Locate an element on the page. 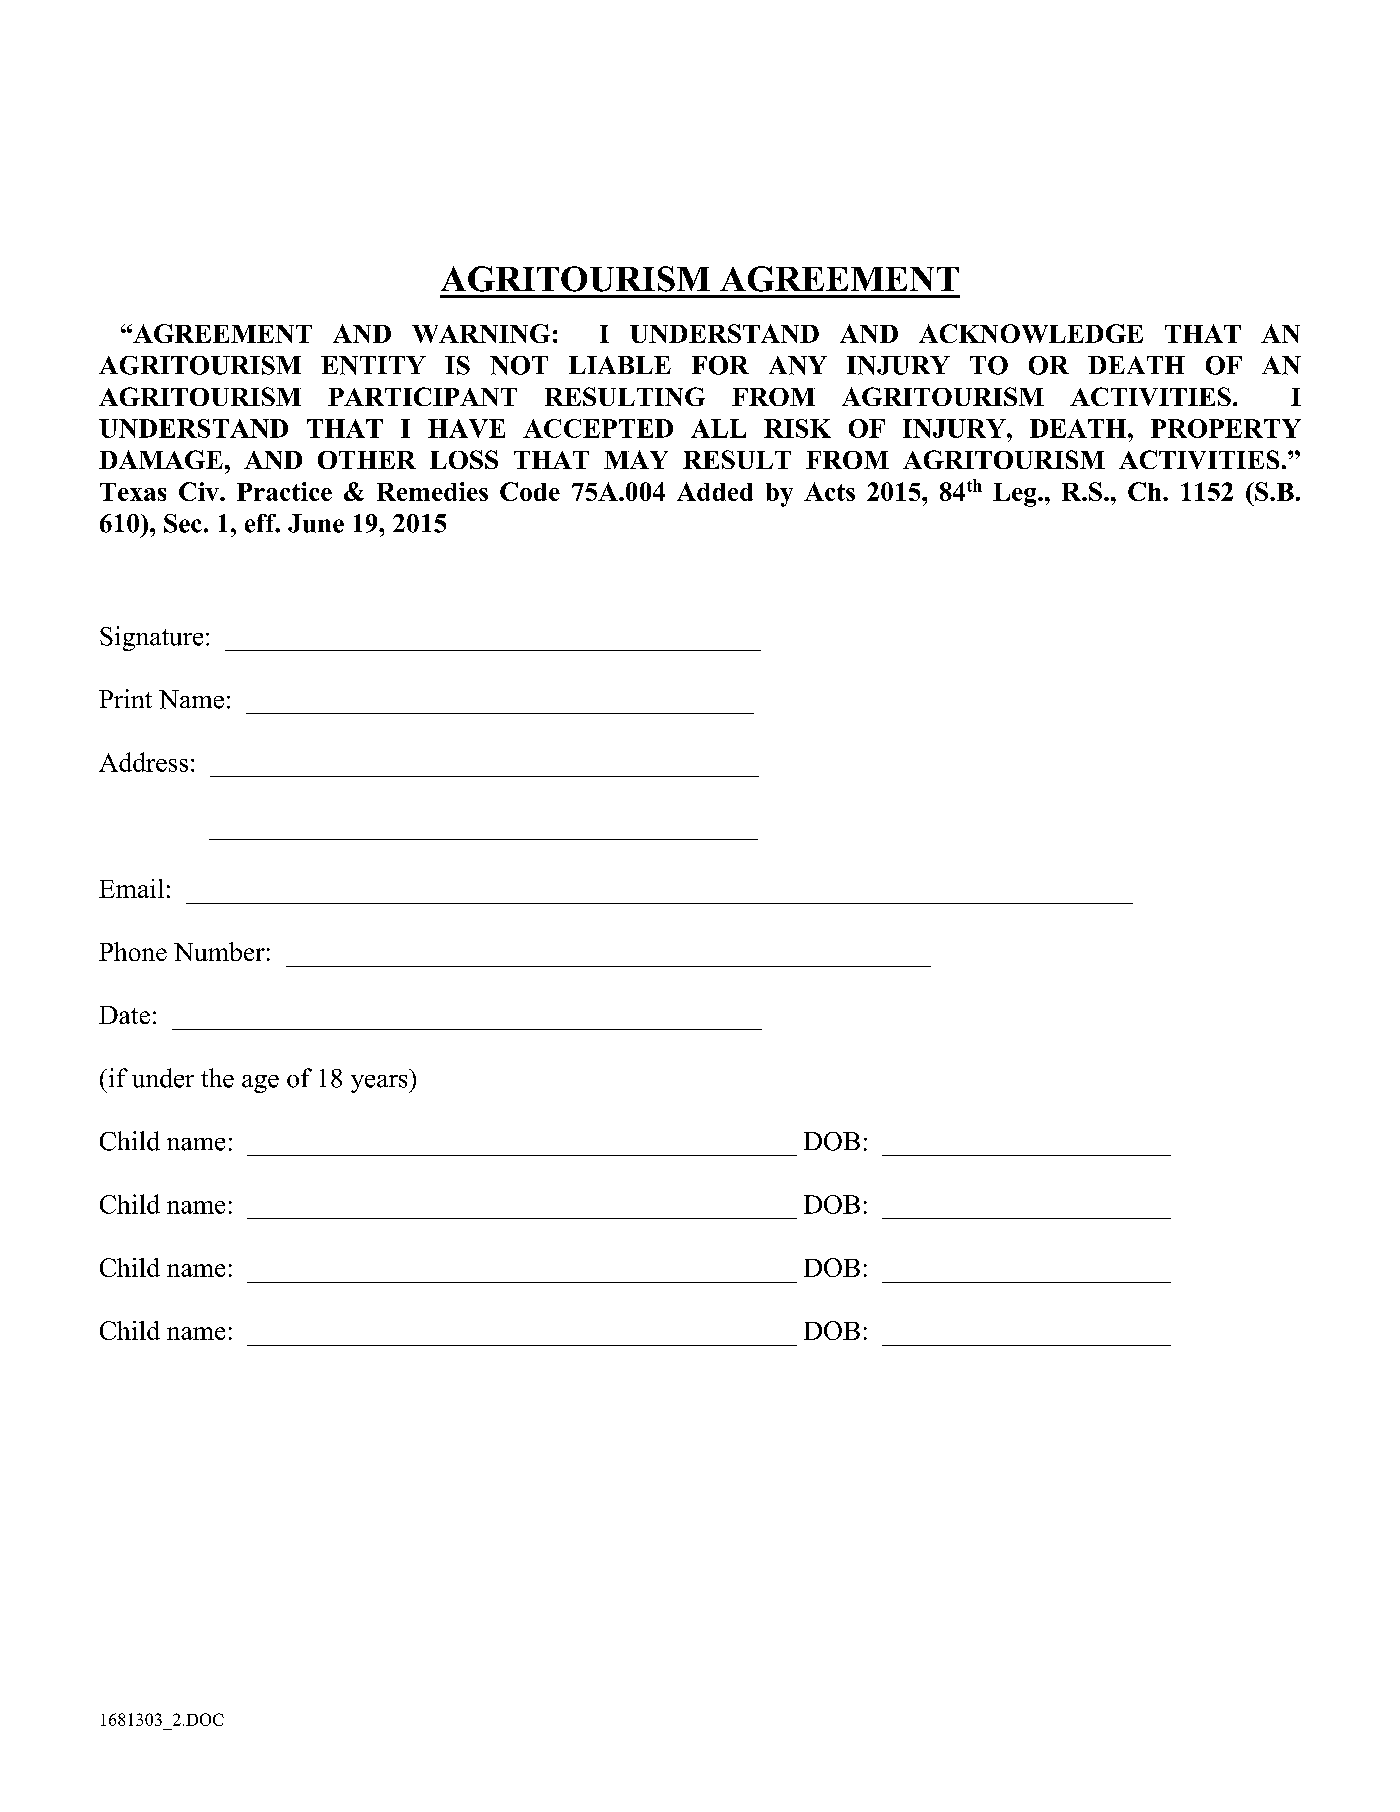 The width and height of the page is (1400, 1812). Address is located at coordinates (143, 762).
